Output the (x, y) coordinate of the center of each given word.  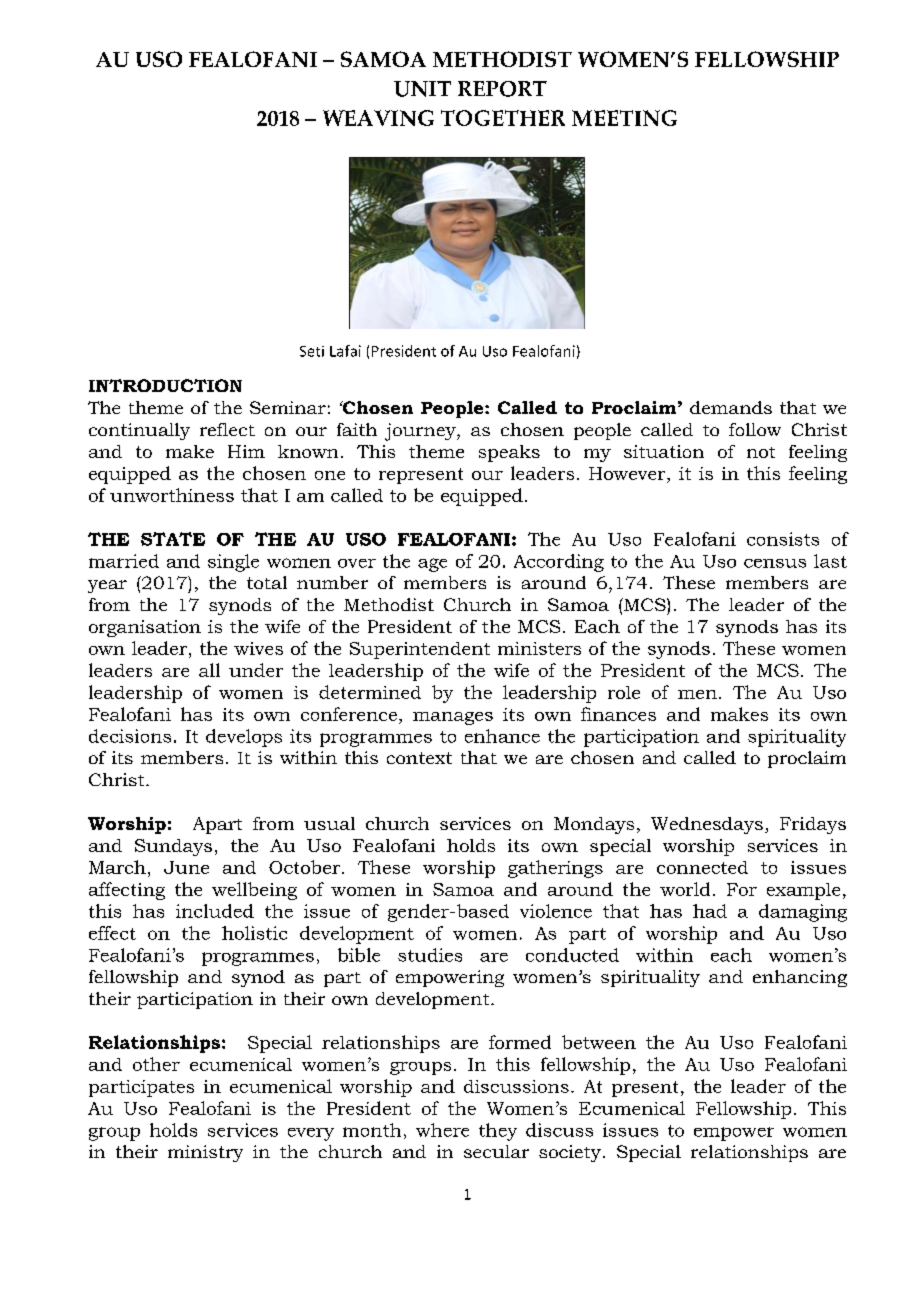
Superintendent (420, 650)
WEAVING (378, 118)
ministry (205, 1153)
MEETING (624, 118)
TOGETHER (503, 118)
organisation (145, 628)
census (775, 563)
